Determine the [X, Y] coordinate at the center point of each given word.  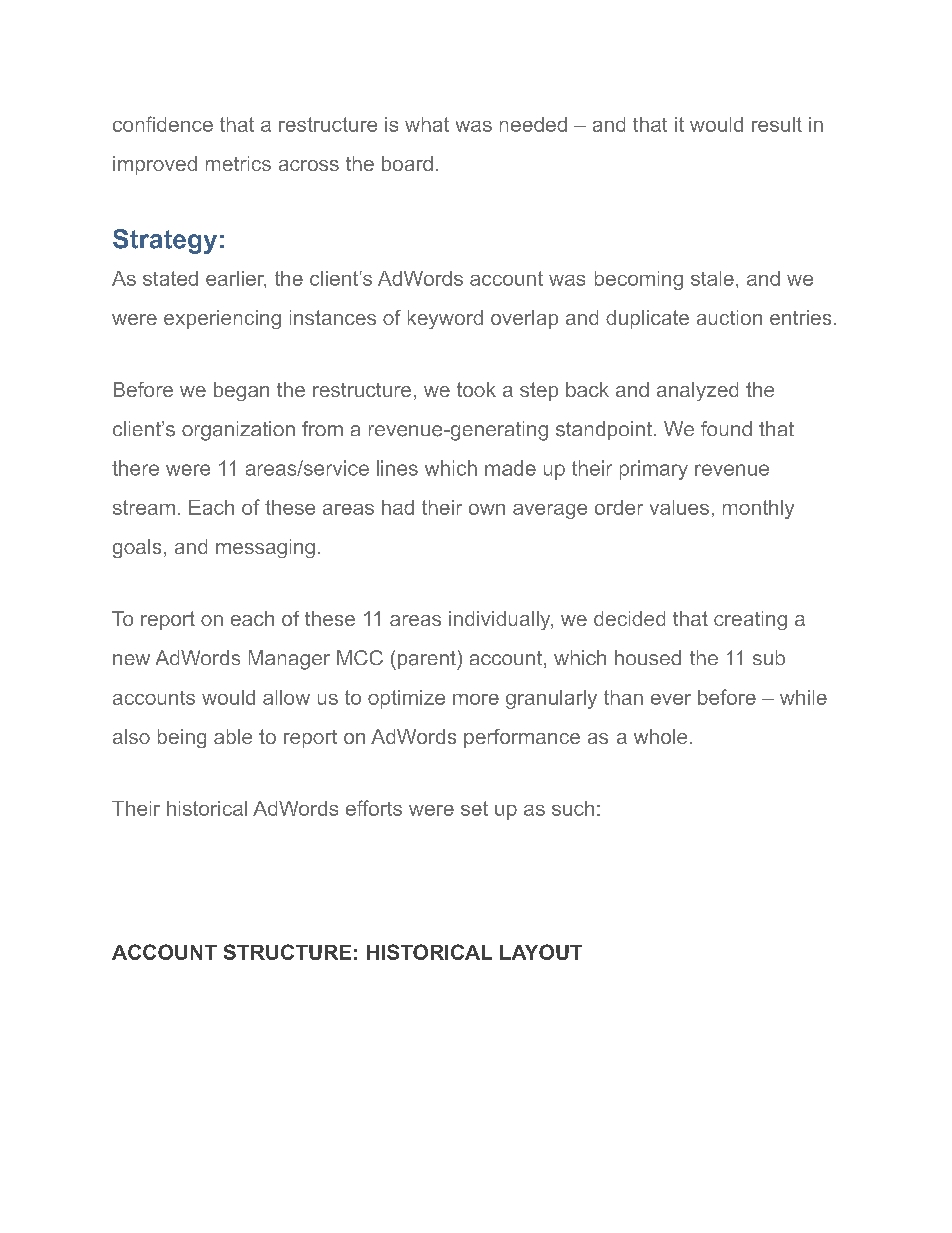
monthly [758, 509]
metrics [238, 163]
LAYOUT [541, 952]
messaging [265, 548]
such [573, 808]
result [777, 124]
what [427, 124]
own [487, 509]
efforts [374, 808]
